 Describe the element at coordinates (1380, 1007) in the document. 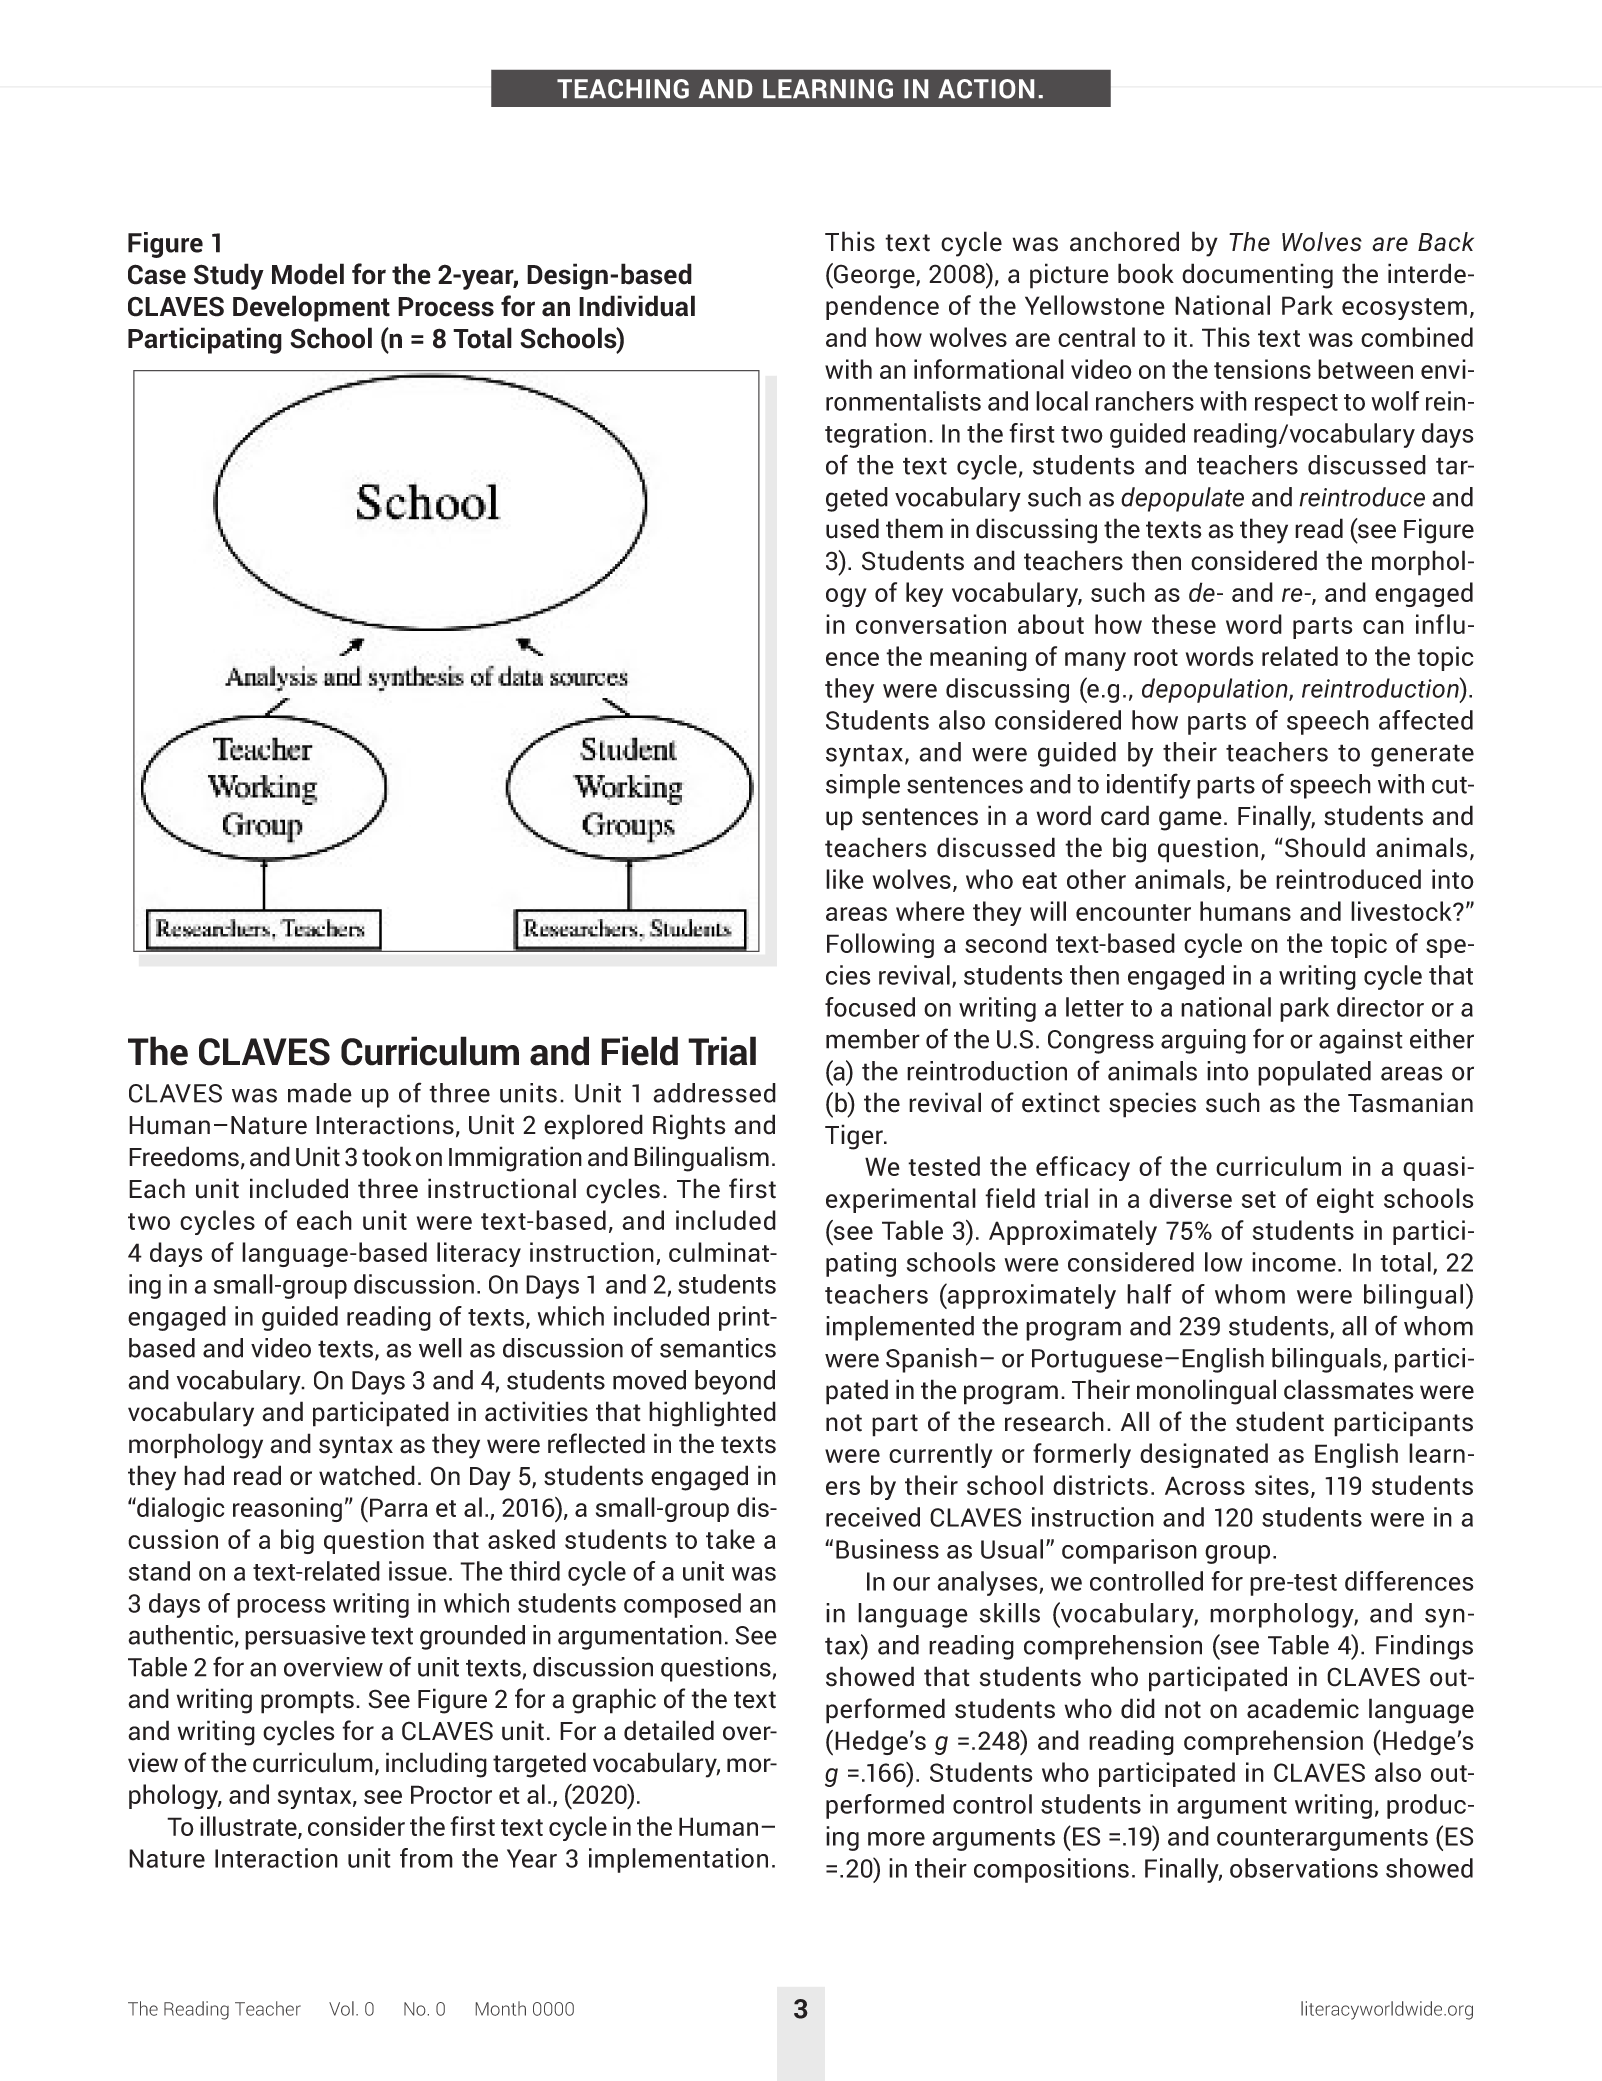

I see `director` at that location.
